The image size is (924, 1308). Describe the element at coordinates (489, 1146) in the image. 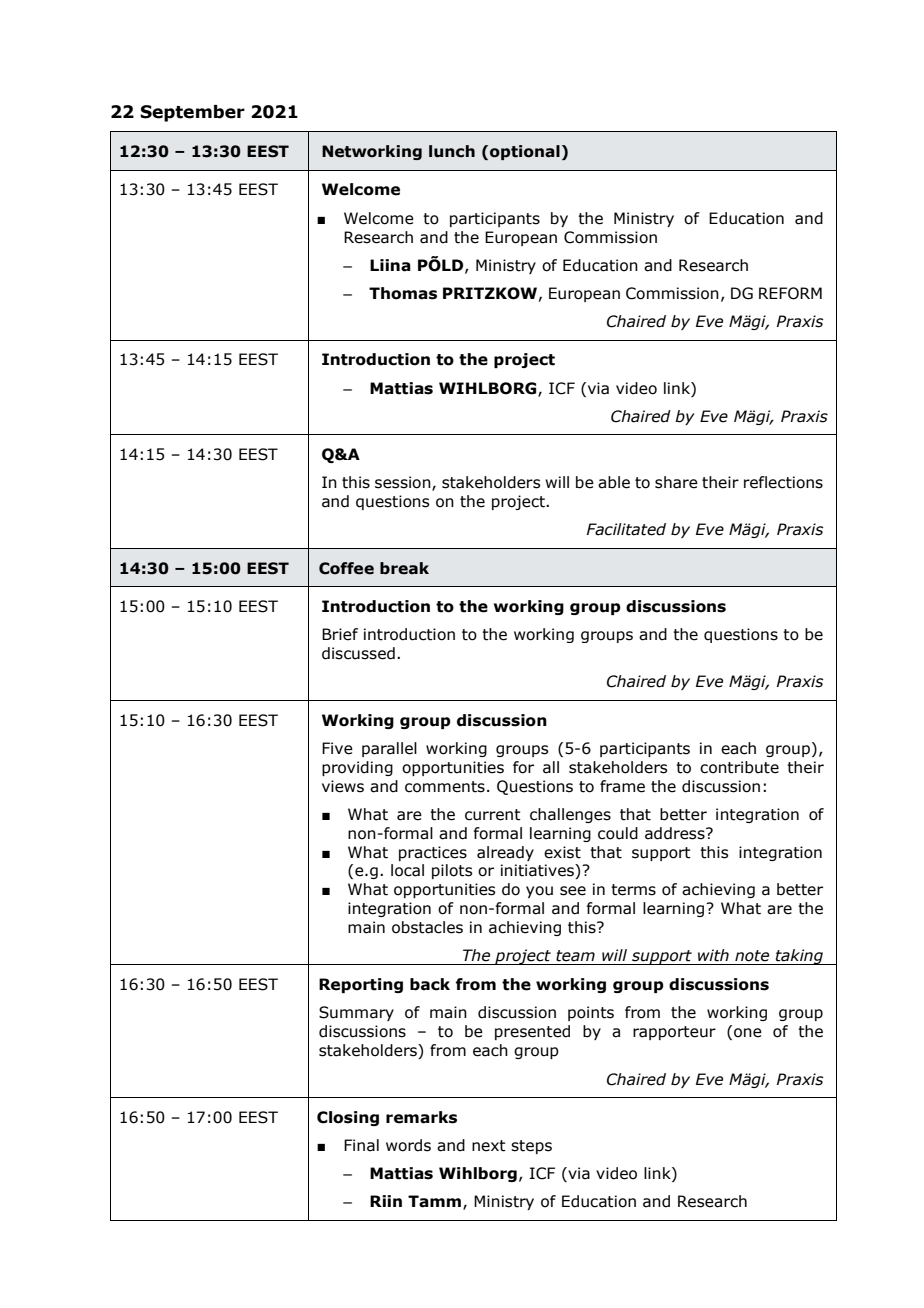

I see `next` at that location.
